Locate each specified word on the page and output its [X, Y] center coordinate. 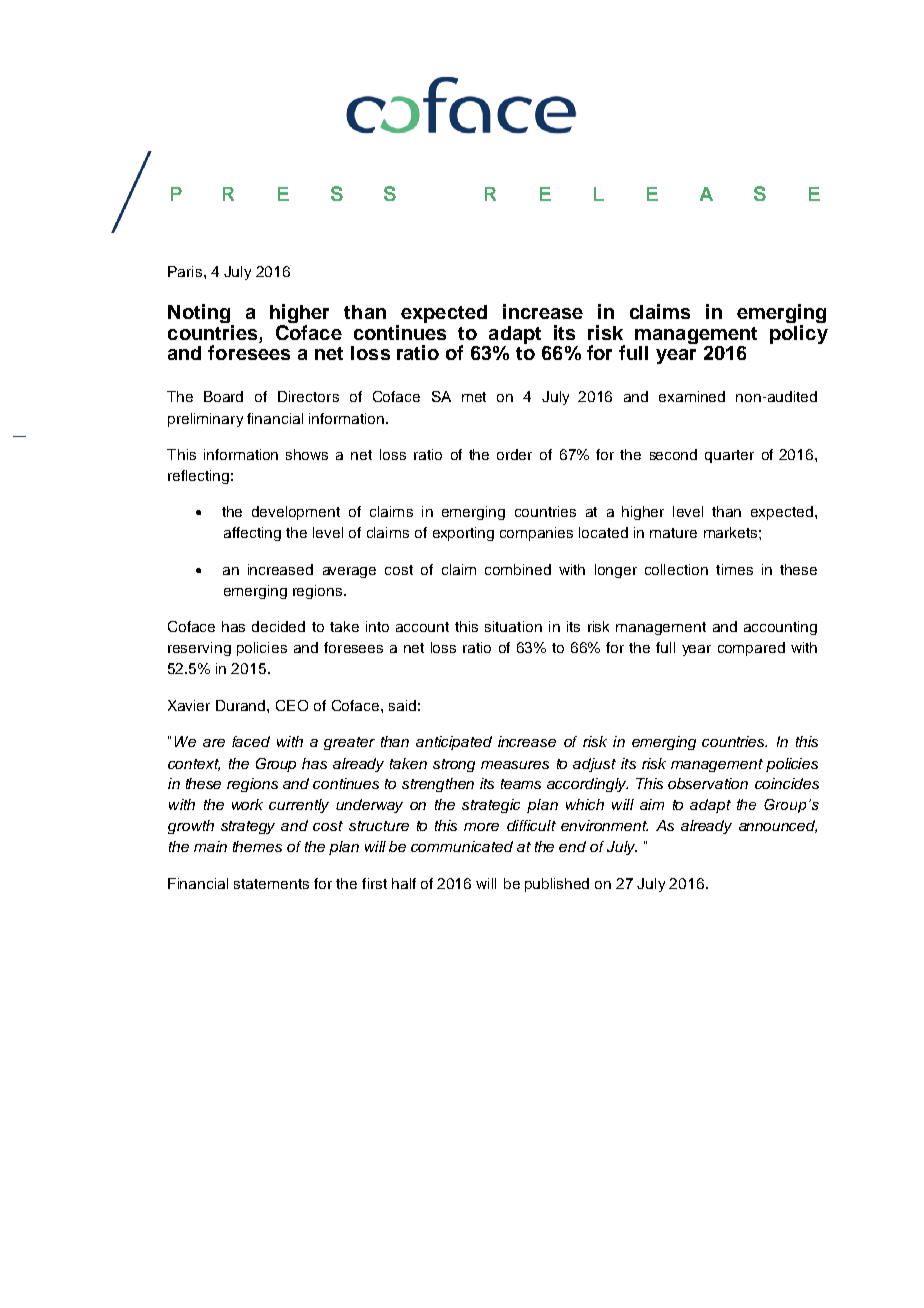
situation [513, 626]
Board [223, 396]
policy [799, 334]
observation [708, 783]
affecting [252, 534]
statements [271, 884]
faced [251, 741]
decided [278, 626]
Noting [199, 313]
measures [515, 765]
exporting [463, 534]
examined [692, 396]
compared [751, 649]
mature [673, 533]
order [514, 454]
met [474, 397]
